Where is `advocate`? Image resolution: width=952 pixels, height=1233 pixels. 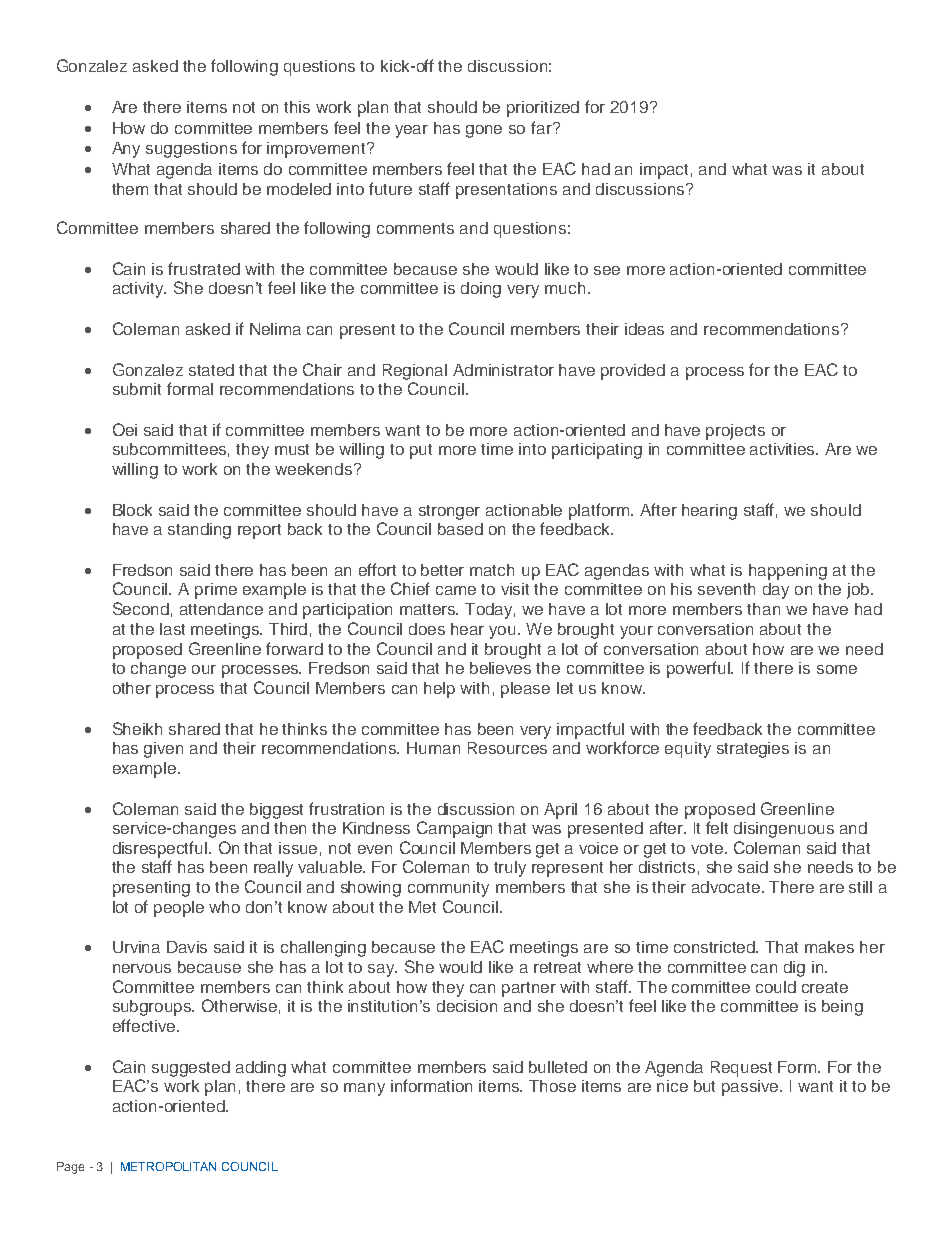
advocate is located at coordinates (727, 887).
